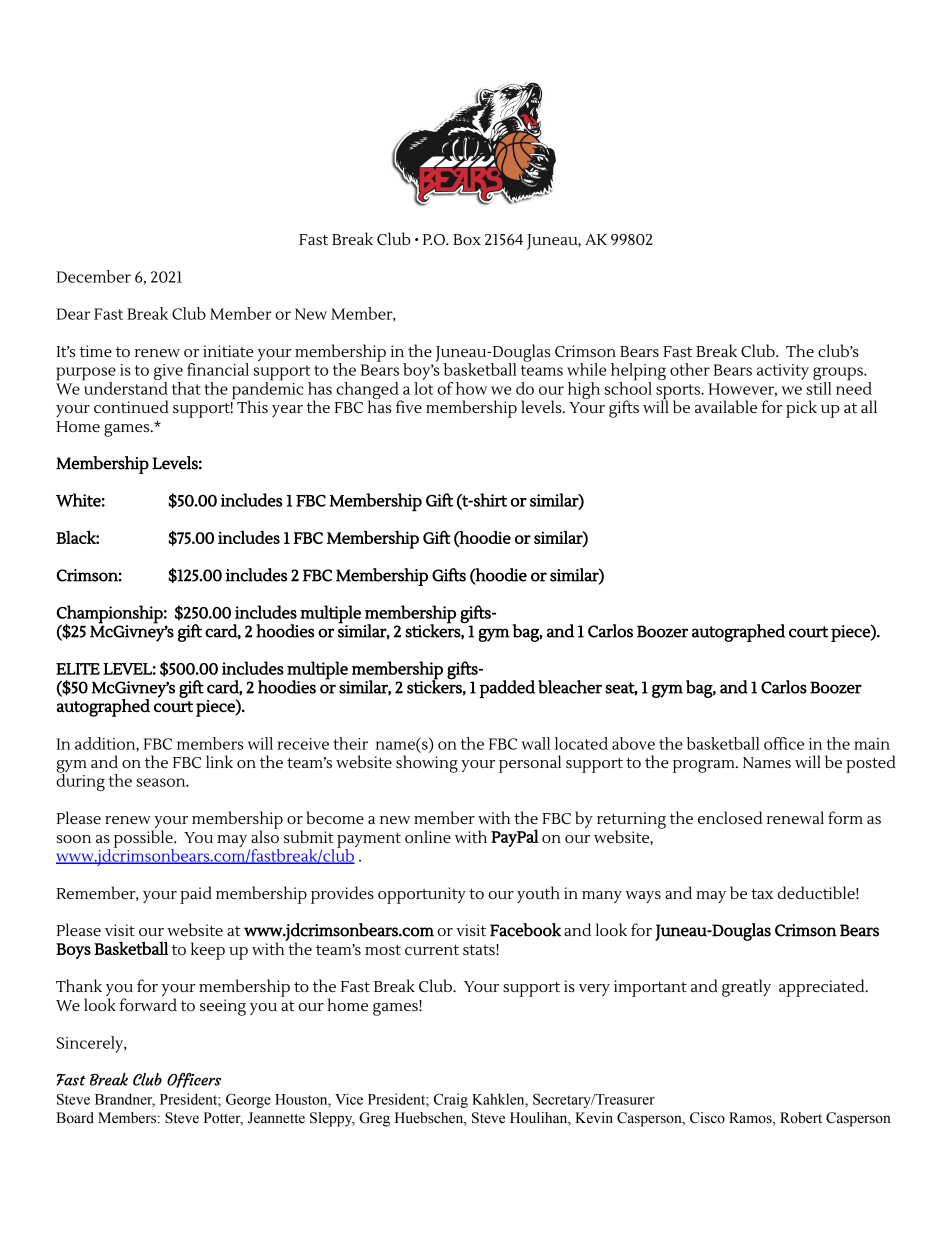 Image resolution: width=952 pixels, height=1233 pixels. Describe the element at coordinates (248, 1100) in the image. I see `George` at that location.
